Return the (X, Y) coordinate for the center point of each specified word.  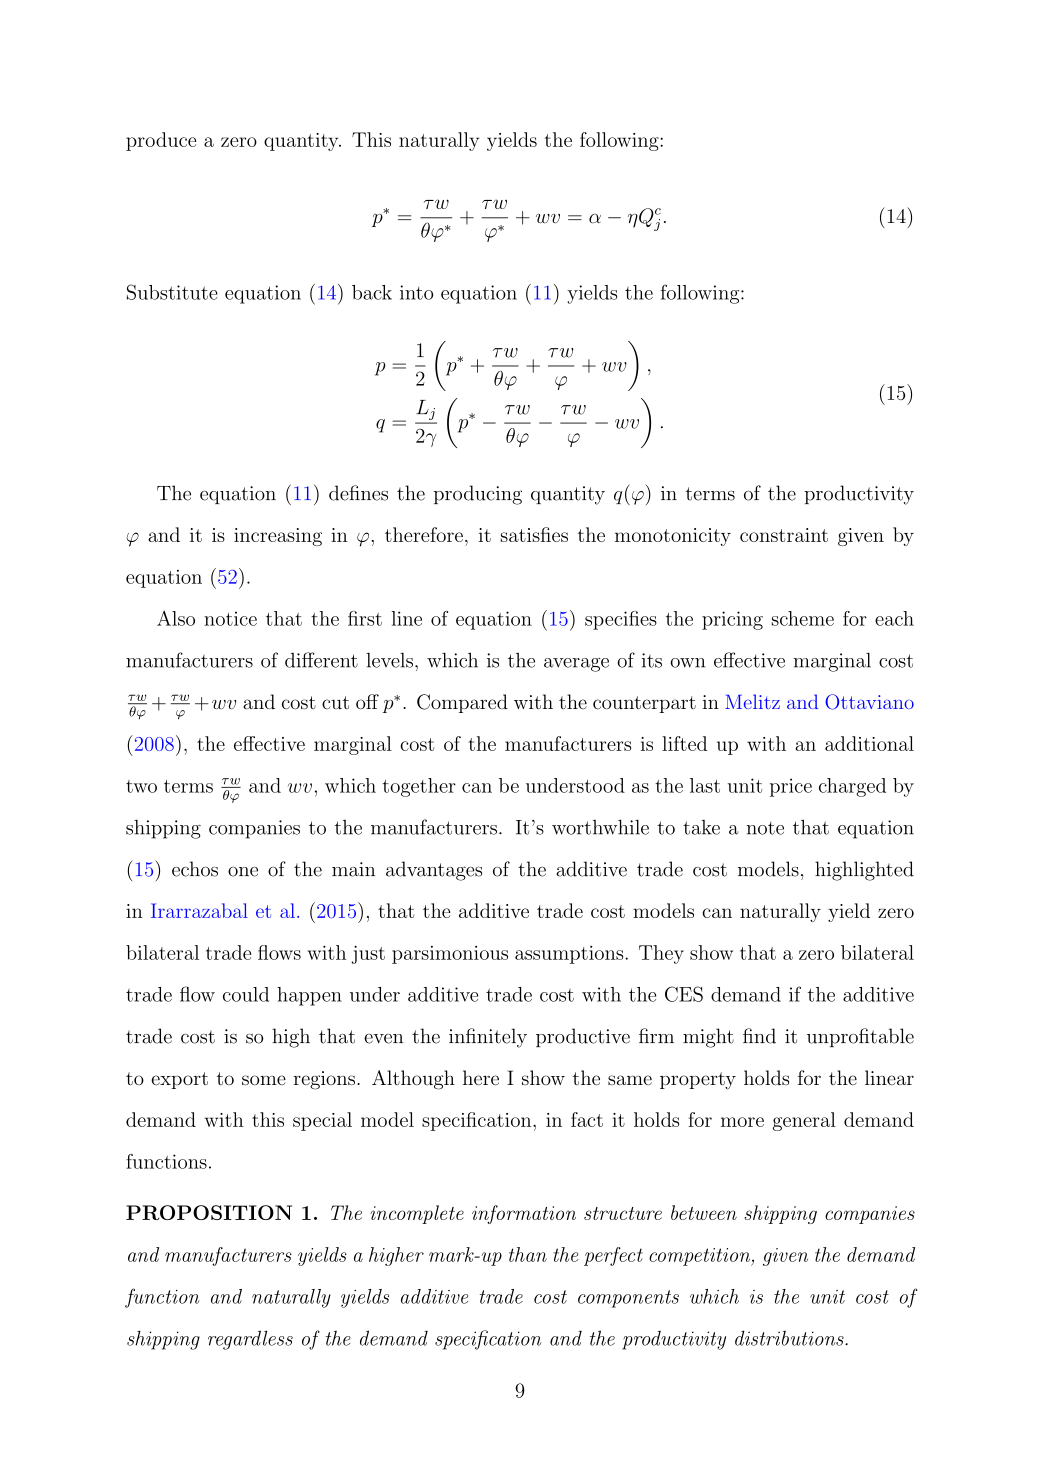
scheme (803, 618)
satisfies (534, 534)
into (416, 292)
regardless (250, 1340)
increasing (278, 537)
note (765, 828)
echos (195, 869)
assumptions (569, 955)
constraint (784, 535)
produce (161, 141)
